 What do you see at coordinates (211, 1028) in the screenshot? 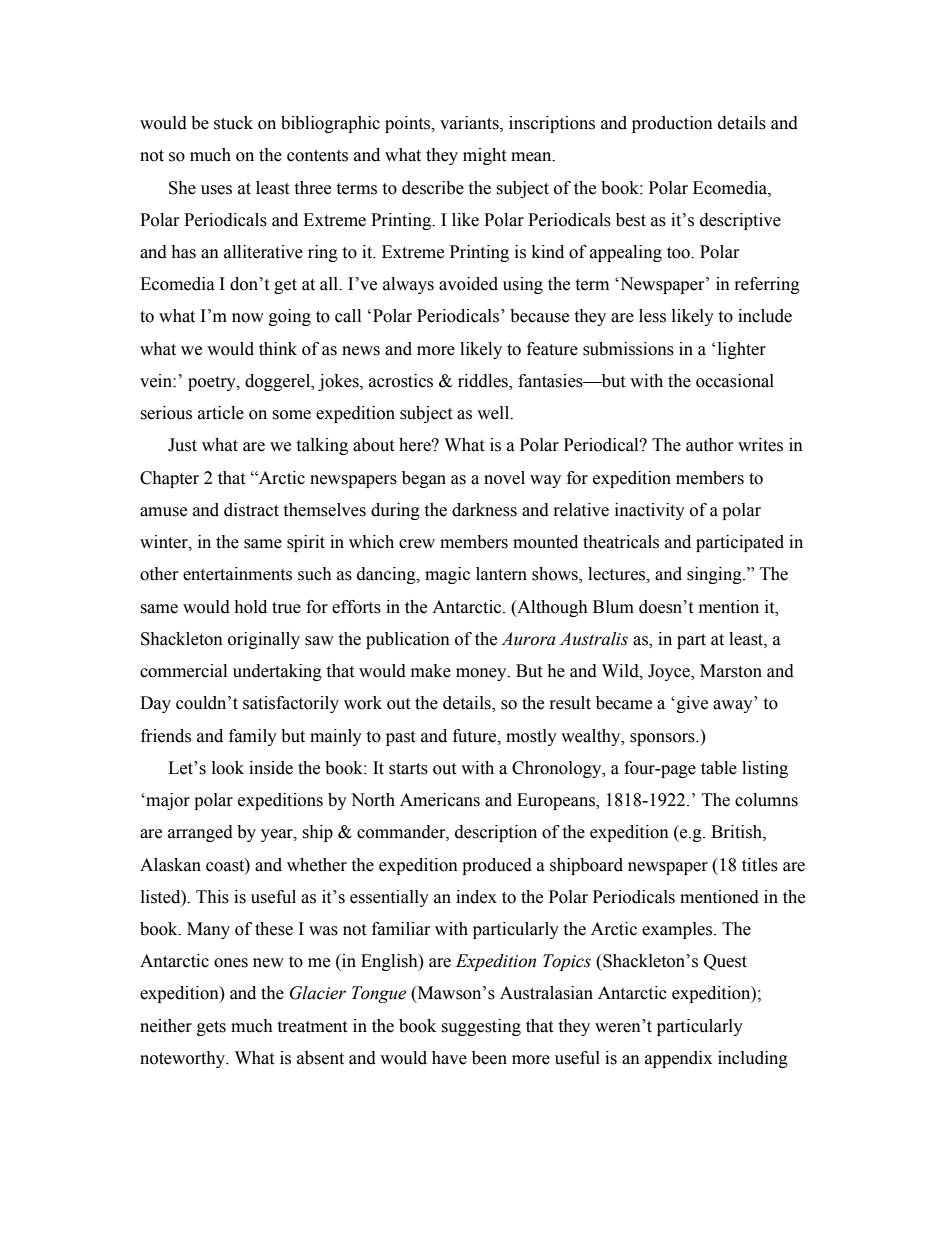
I see `gets` at bounding box center [211, 1028].
